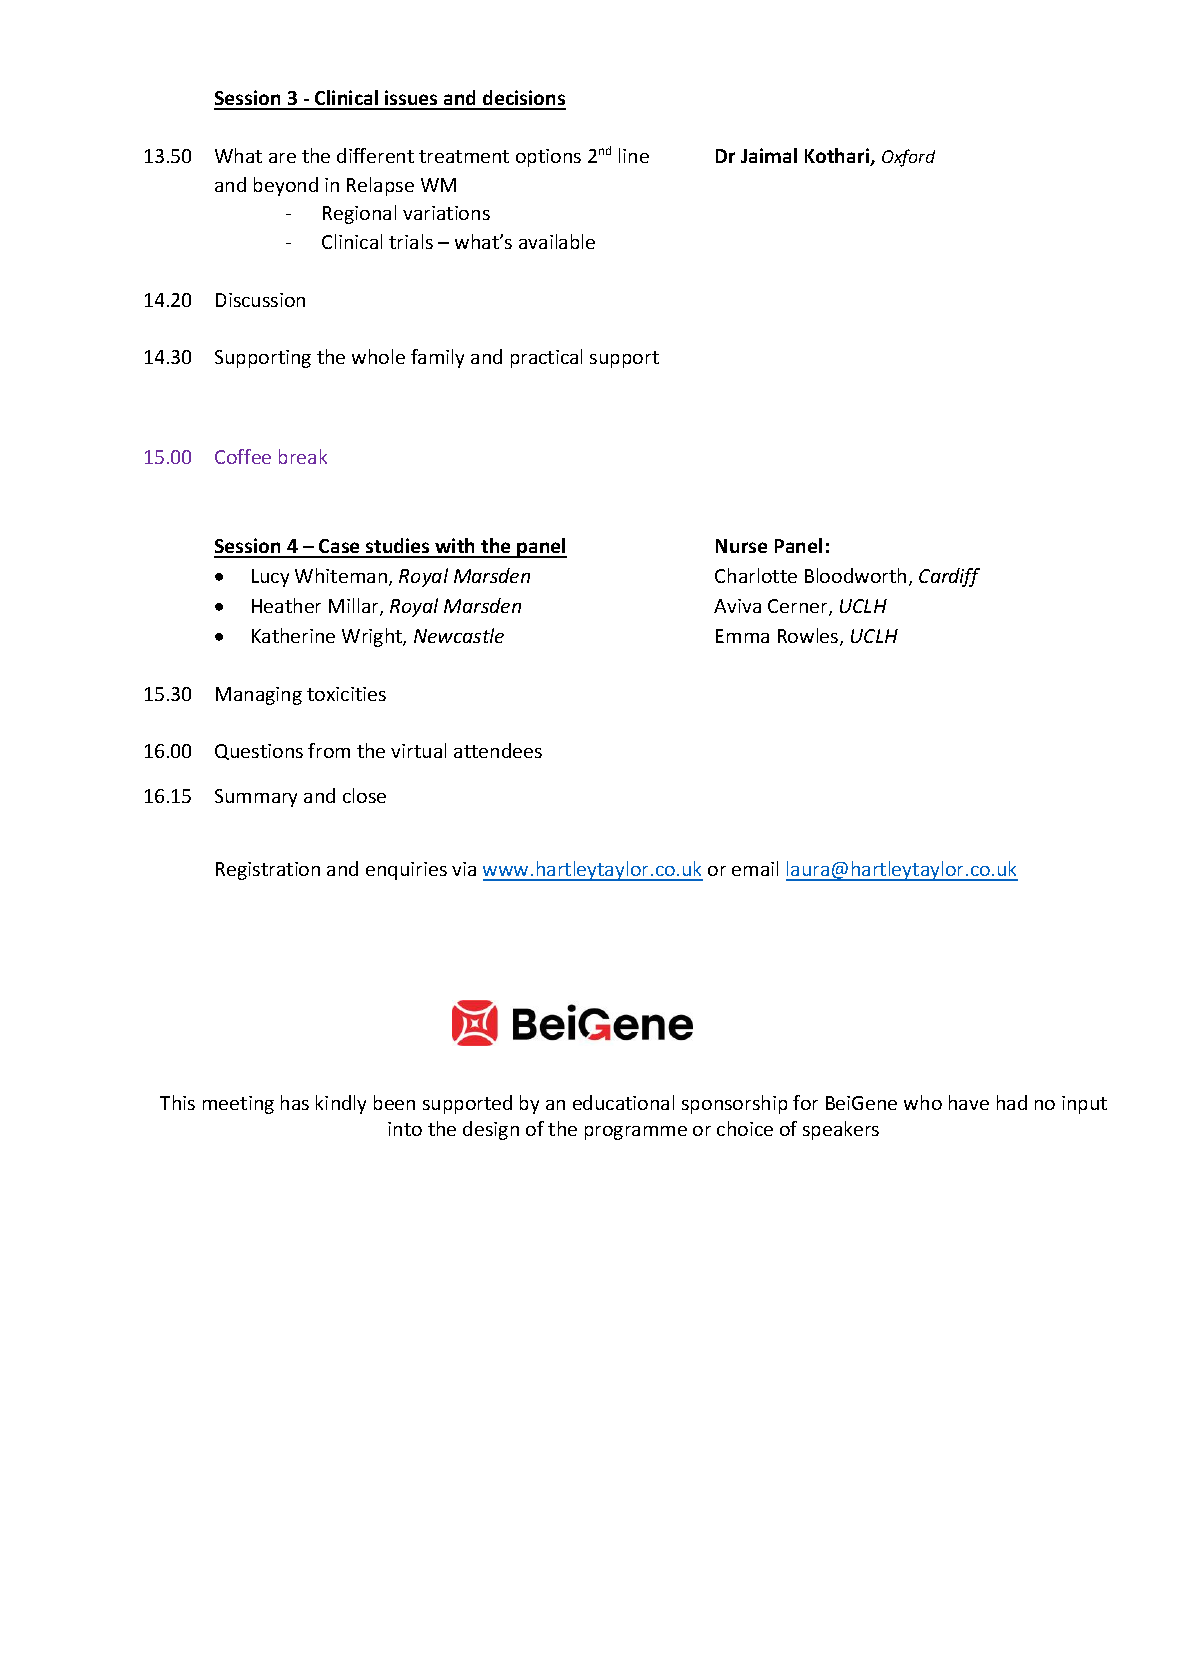 The image size is (1182, 1672). Describe the element at coordinates (969, 1102) in the page. I see `have` at that location.
